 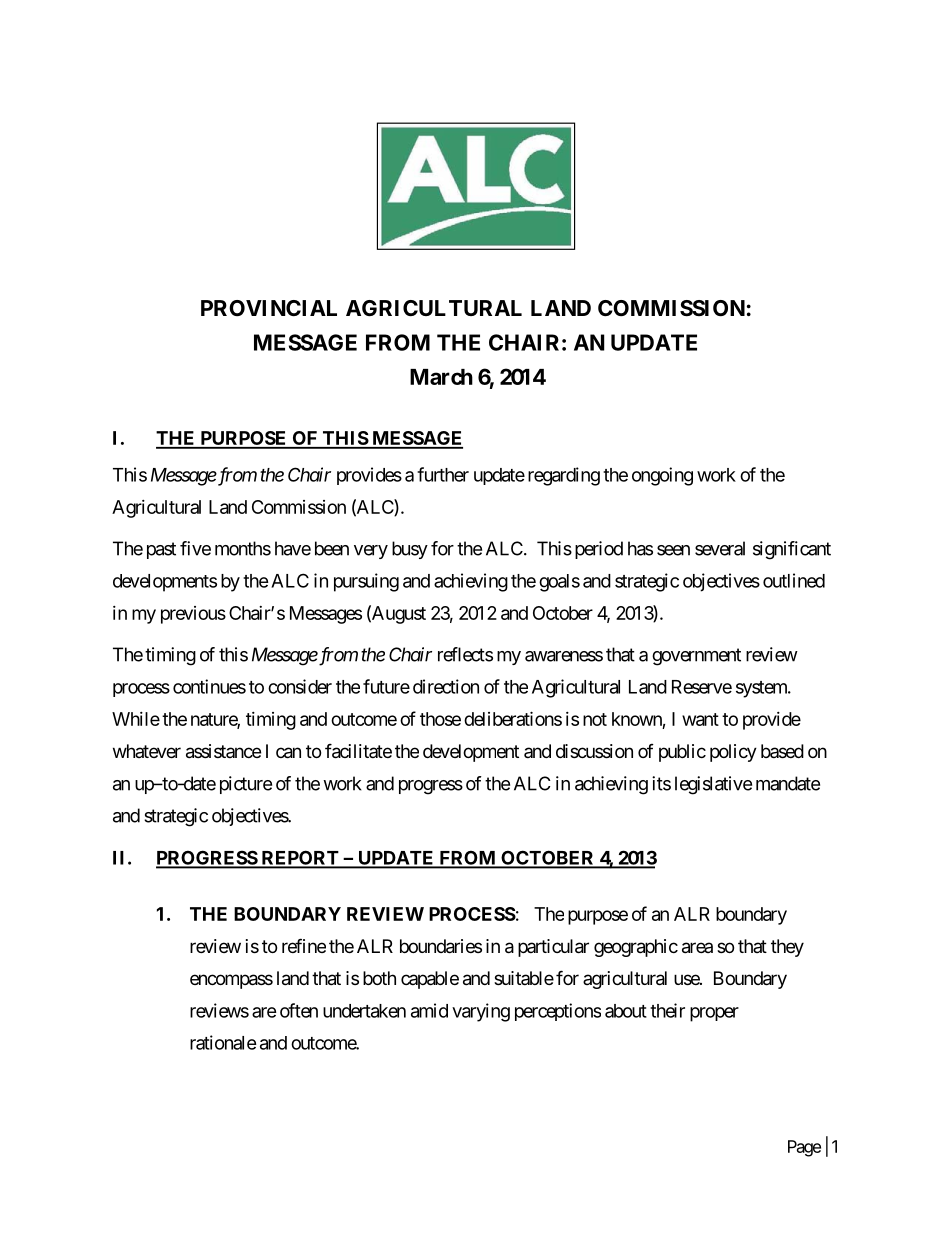 What do you see at coordinates (662, 476) in the screenshot?
I see `ongoing` at bounding box center [662, 476].
